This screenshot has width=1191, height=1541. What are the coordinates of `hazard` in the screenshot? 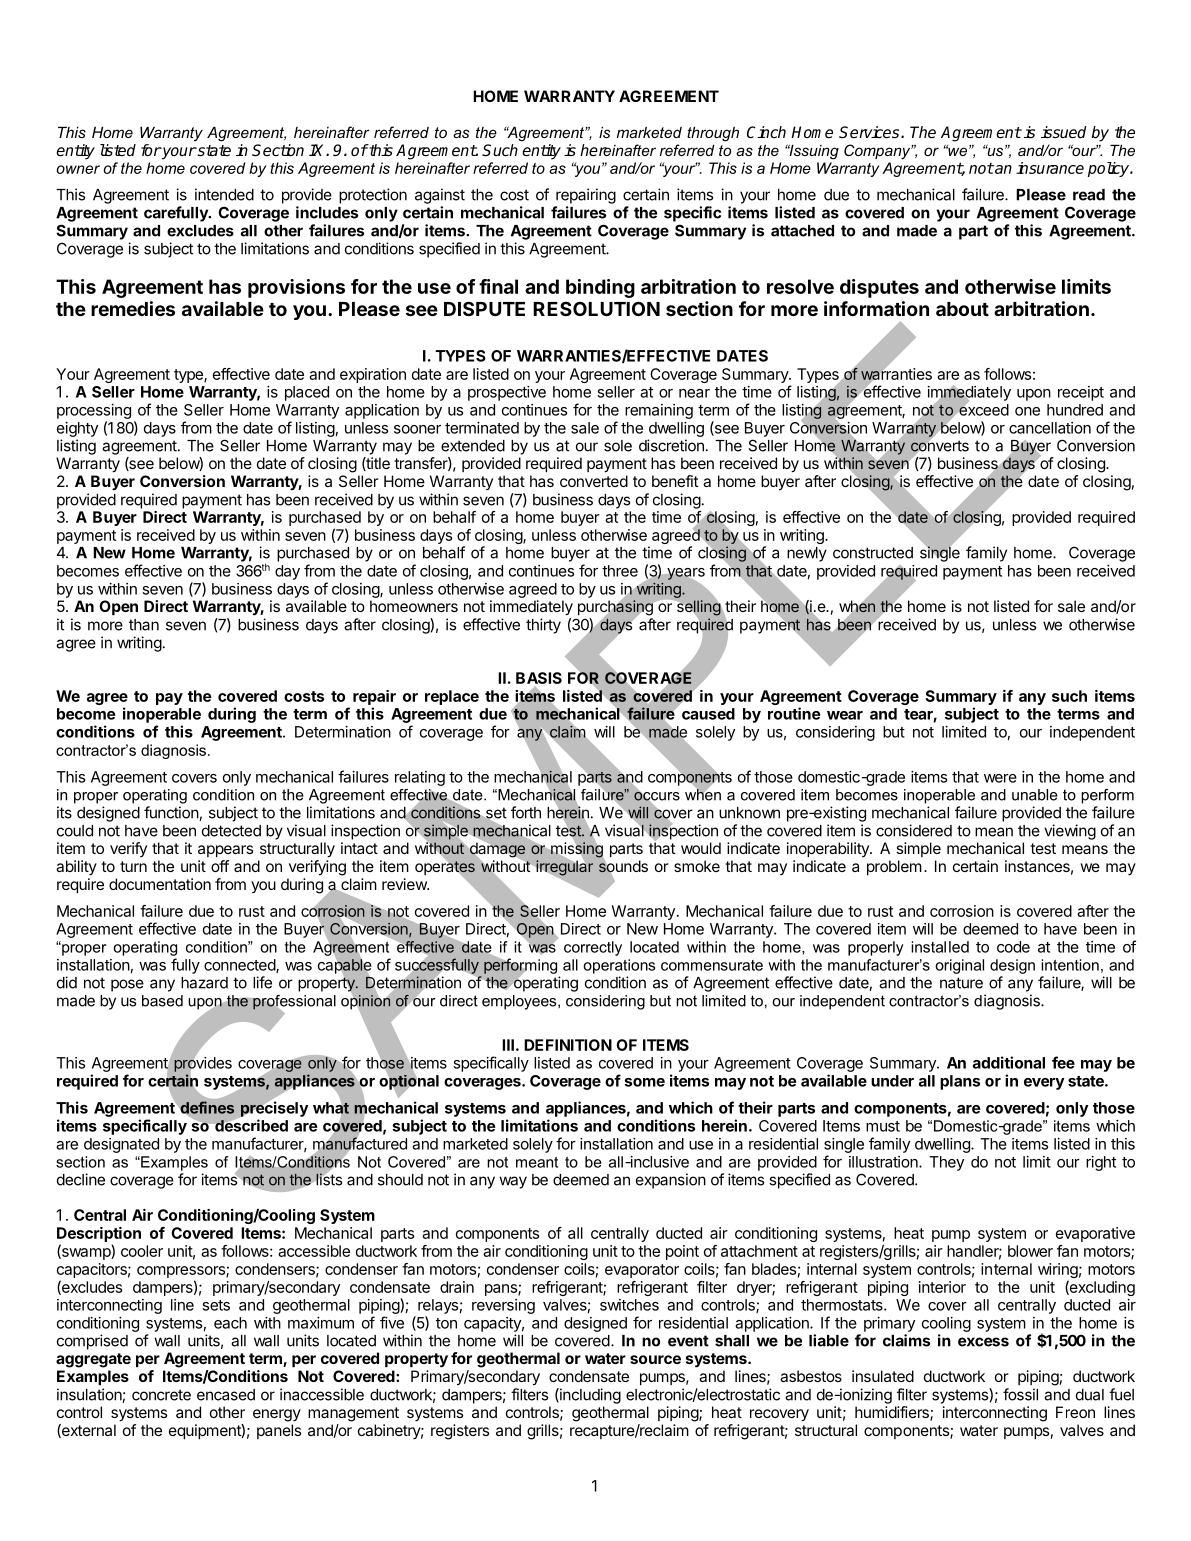 It's located at (204, 983).
